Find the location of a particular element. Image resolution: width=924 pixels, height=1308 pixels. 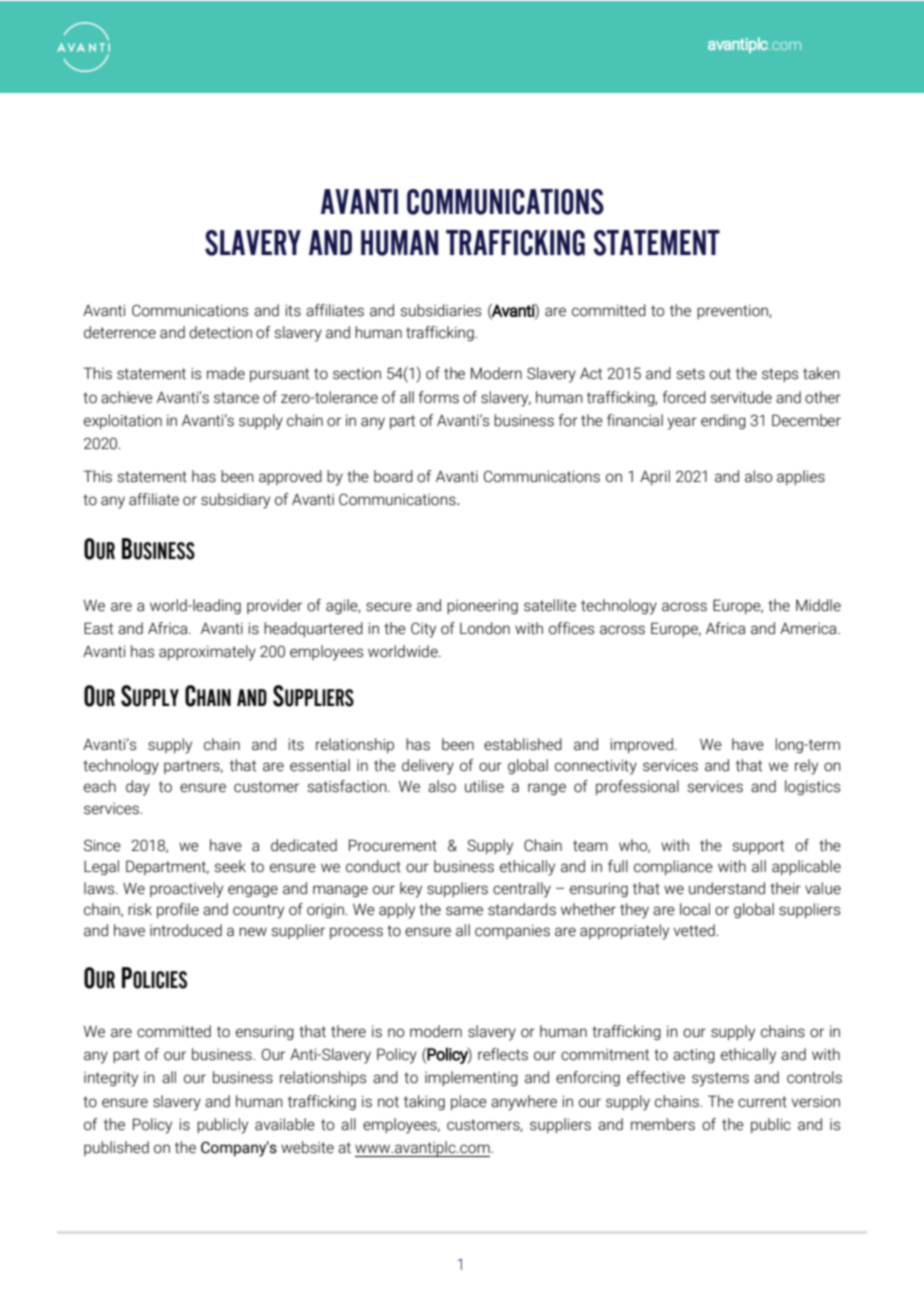

established is located at coordinates (523, 744).
